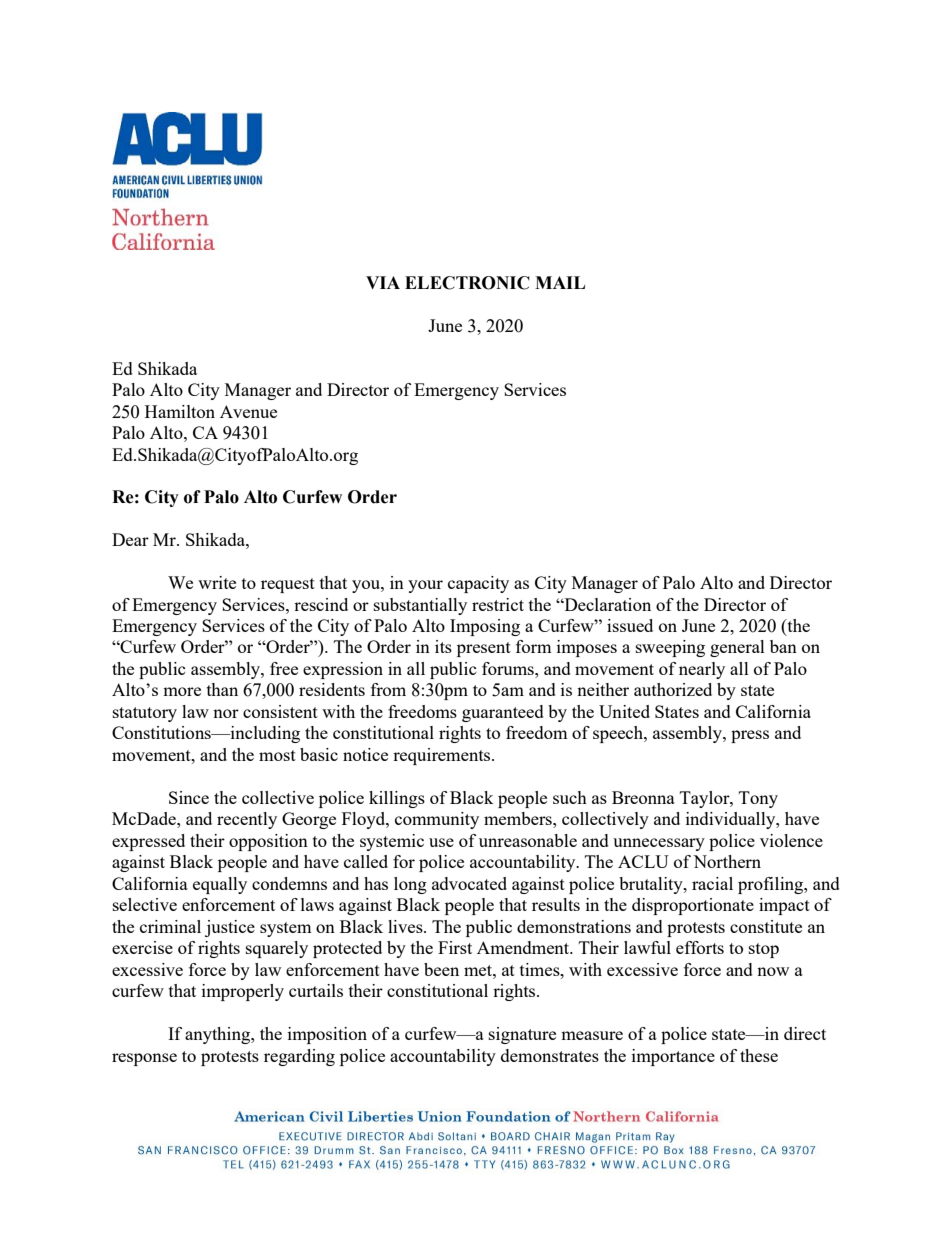 This image has width=952, height=1233. Describe the element at coordinates (220, 885) in the image. I see `equally` at that location.
